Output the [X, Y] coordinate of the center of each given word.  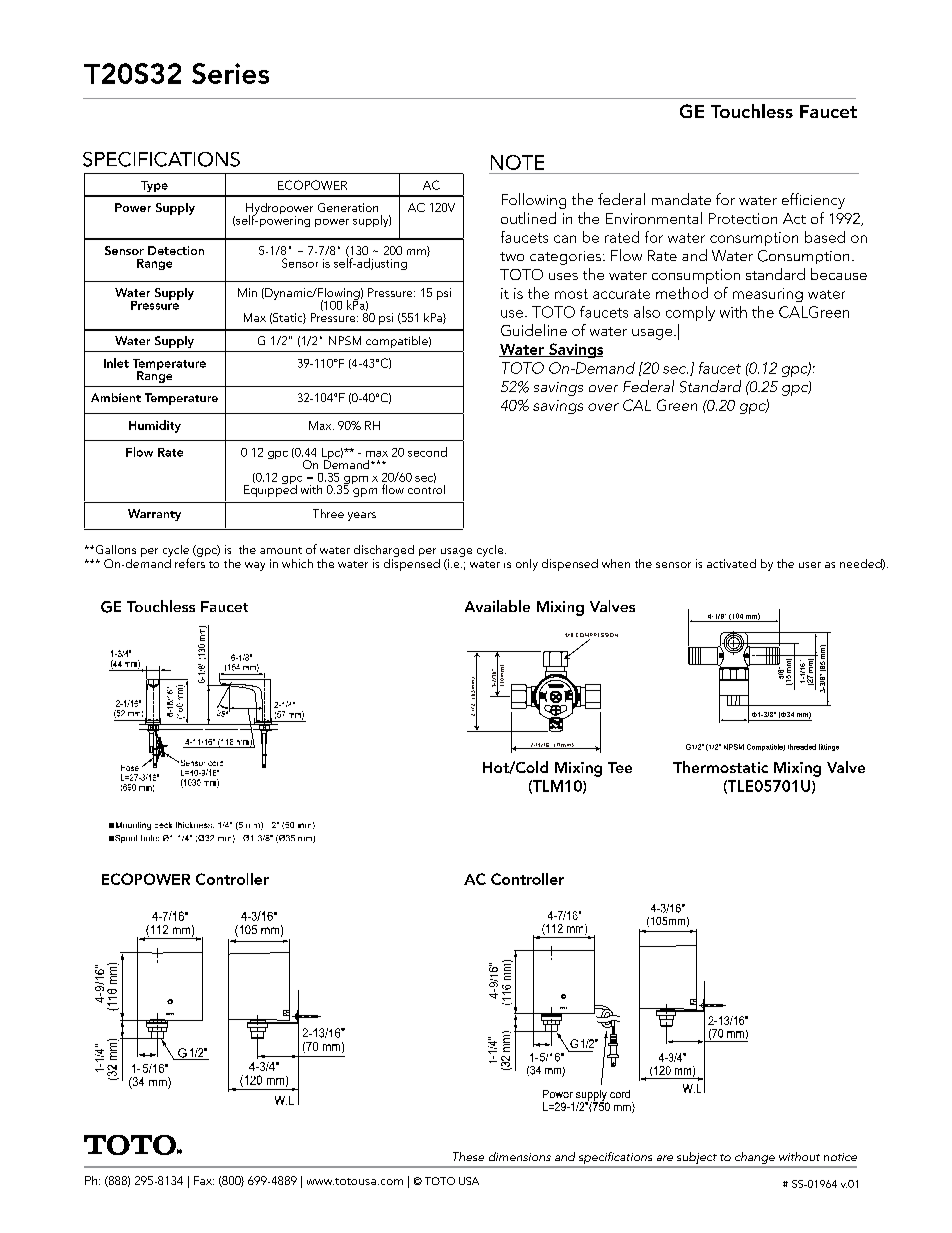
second [427, 452]
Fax [204, 1180]
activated [731, 563]
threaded [802, 747]
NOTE [517, 162]
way [255, 566]
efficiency [813, 201]
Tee [620, 767]
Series [230, 73]
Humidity [155, 426]
